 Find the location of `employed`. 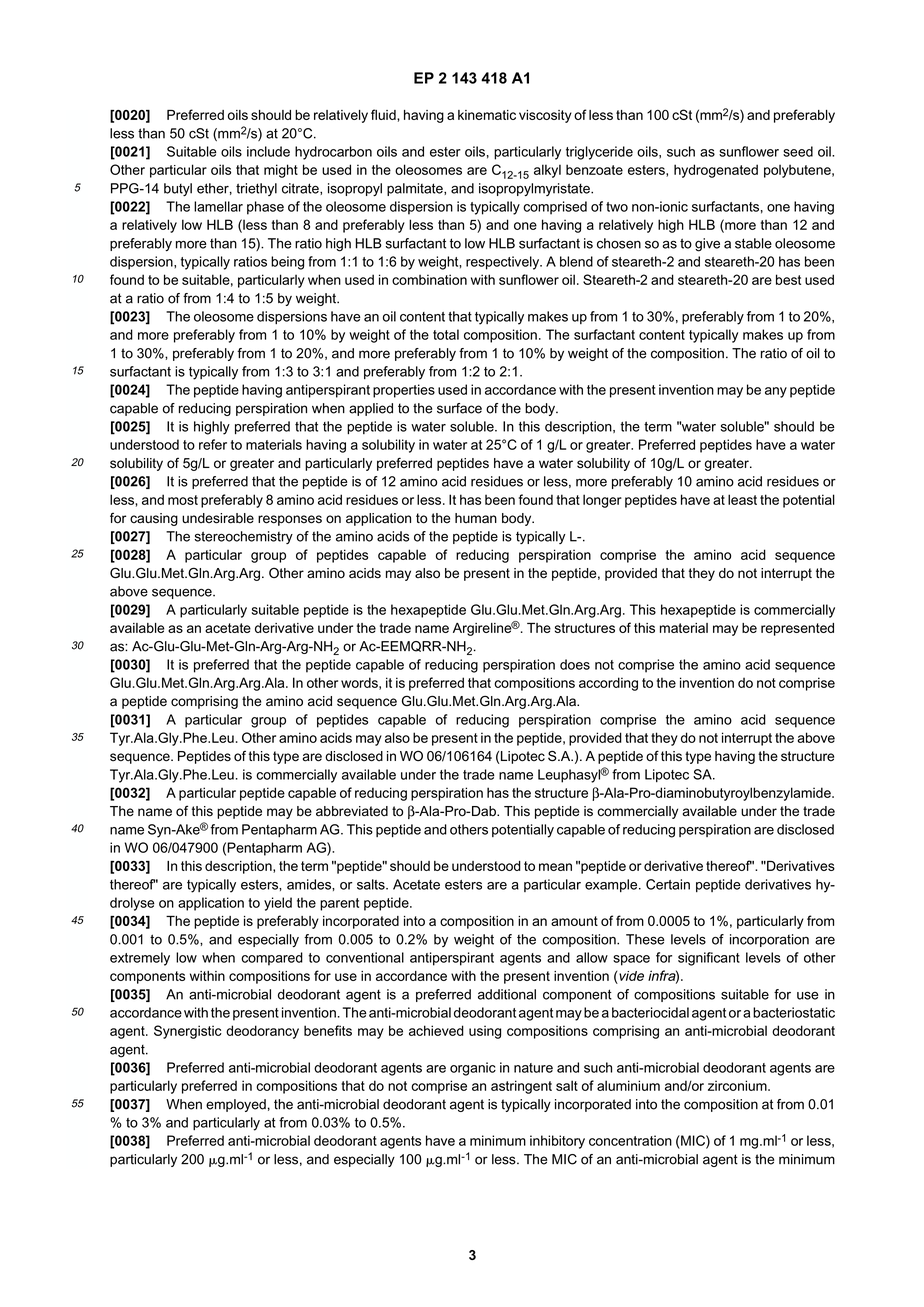

employed is located at coordinates (236, 1105).
